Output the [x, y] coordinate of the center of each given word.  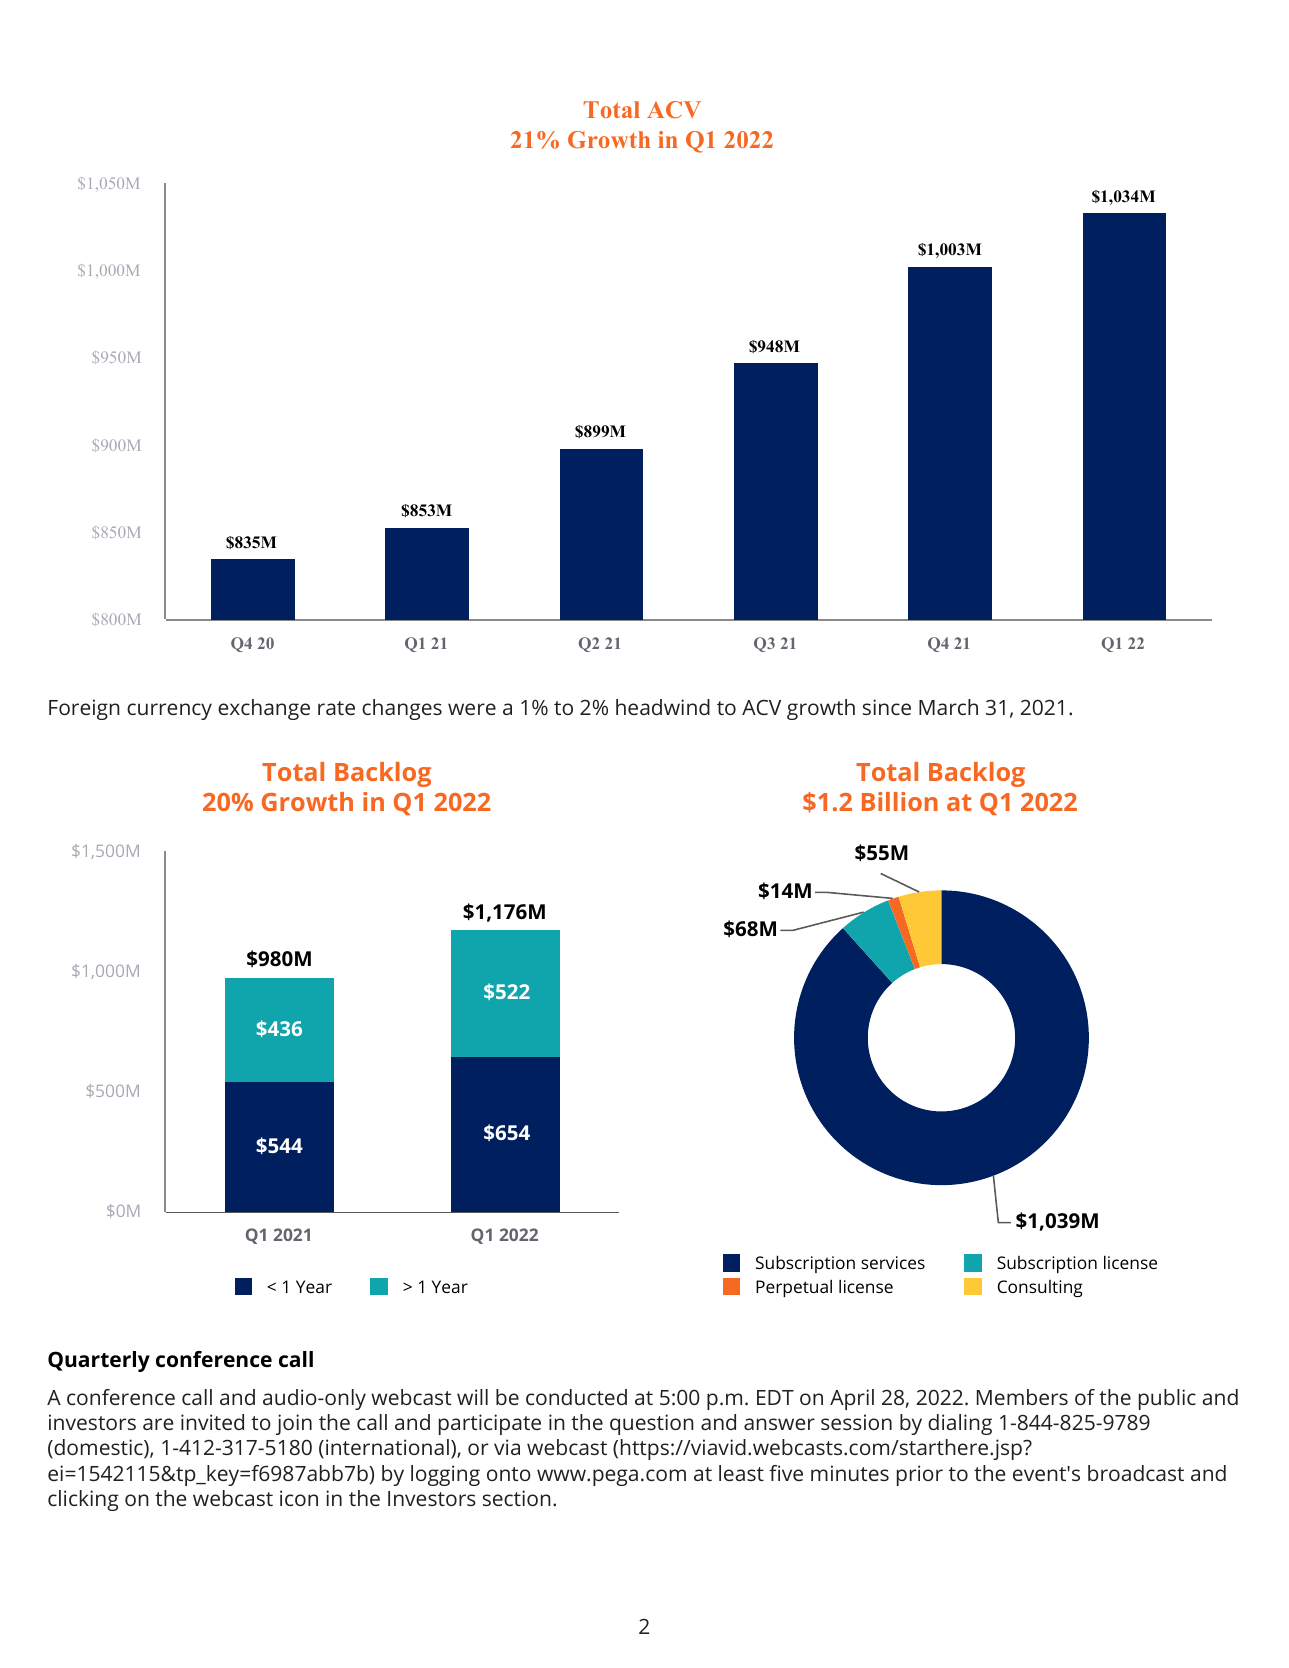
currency [169, 711]
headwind [663, 707]
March [948, 707]
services [893, 1262]
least [741, 1473]
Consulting [1040, 1288]
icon [299, 1498]
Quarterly [99, 1361]
